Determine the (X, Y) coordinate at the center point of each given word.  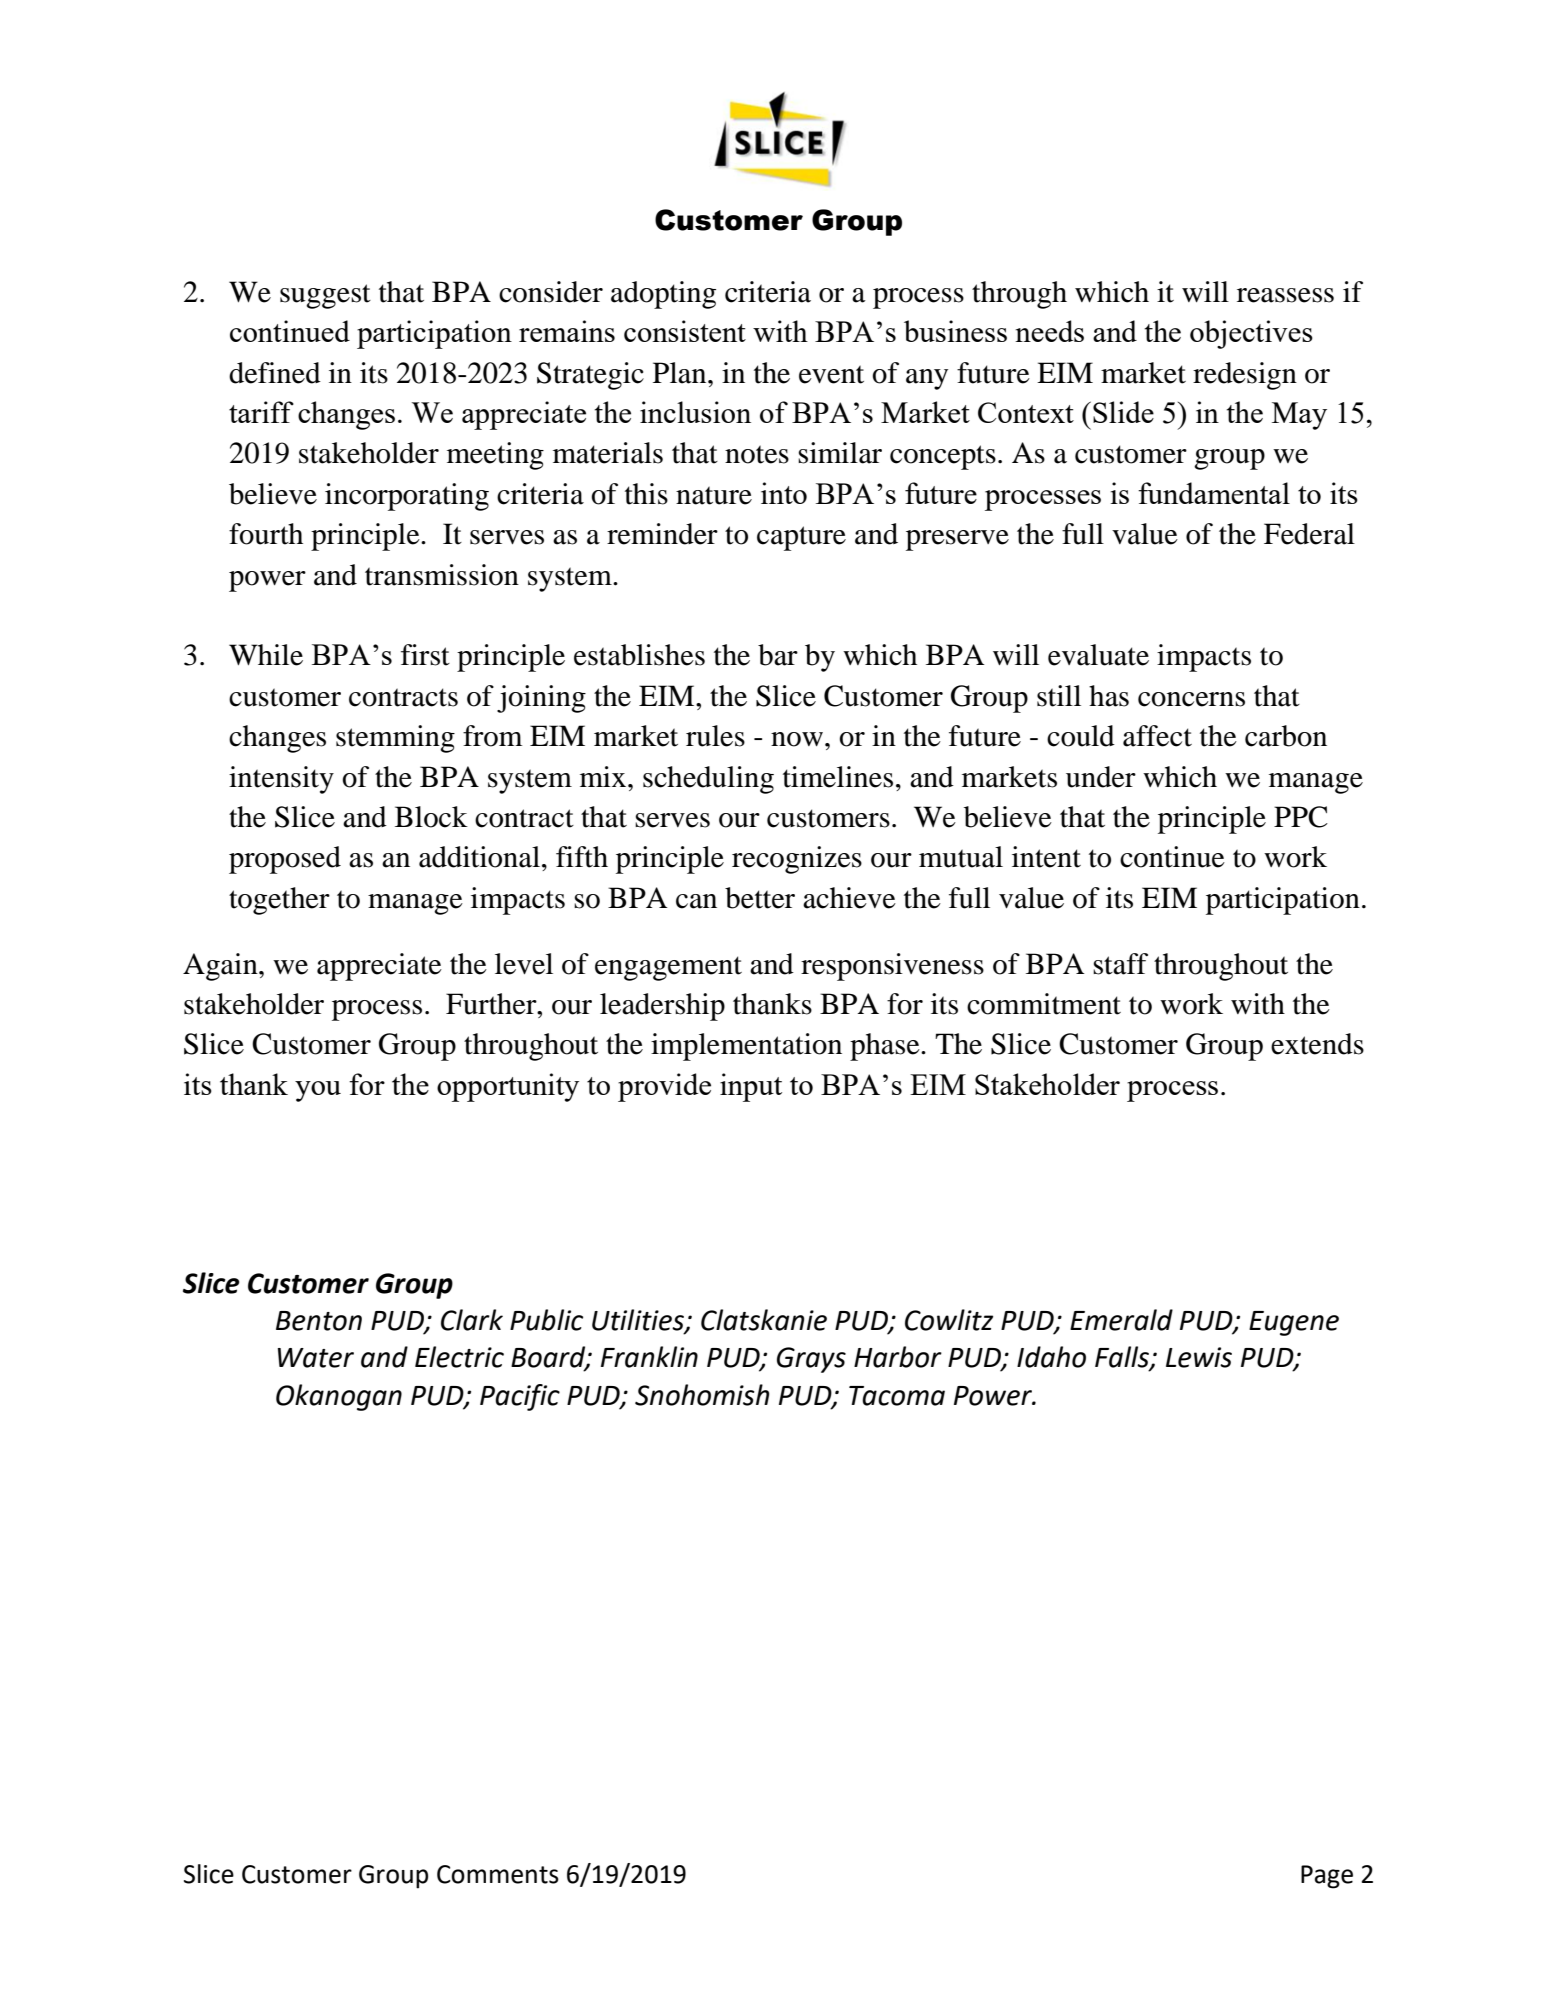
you (318, 1091)
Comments (498, 1874)
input (751, 1087)
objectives (1251, 334)
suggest (325, 296)
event (831, 374)
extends (1317, 1044)
